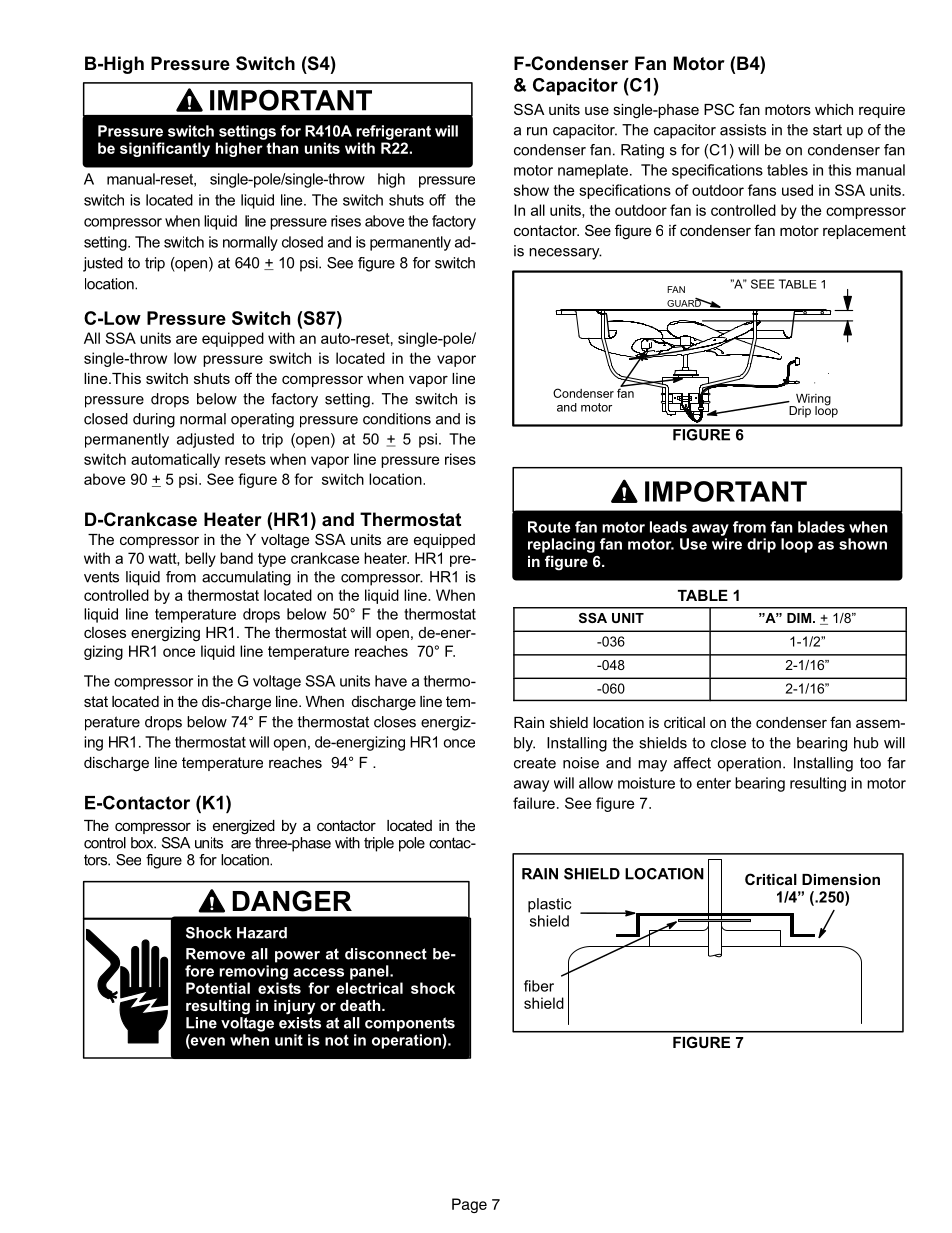 The width and height of the screenshot is (952, 1233). What do you see at coordinates (397, 419) in the screenshot?
I see `conditions` at bounding box center [397, 419].
